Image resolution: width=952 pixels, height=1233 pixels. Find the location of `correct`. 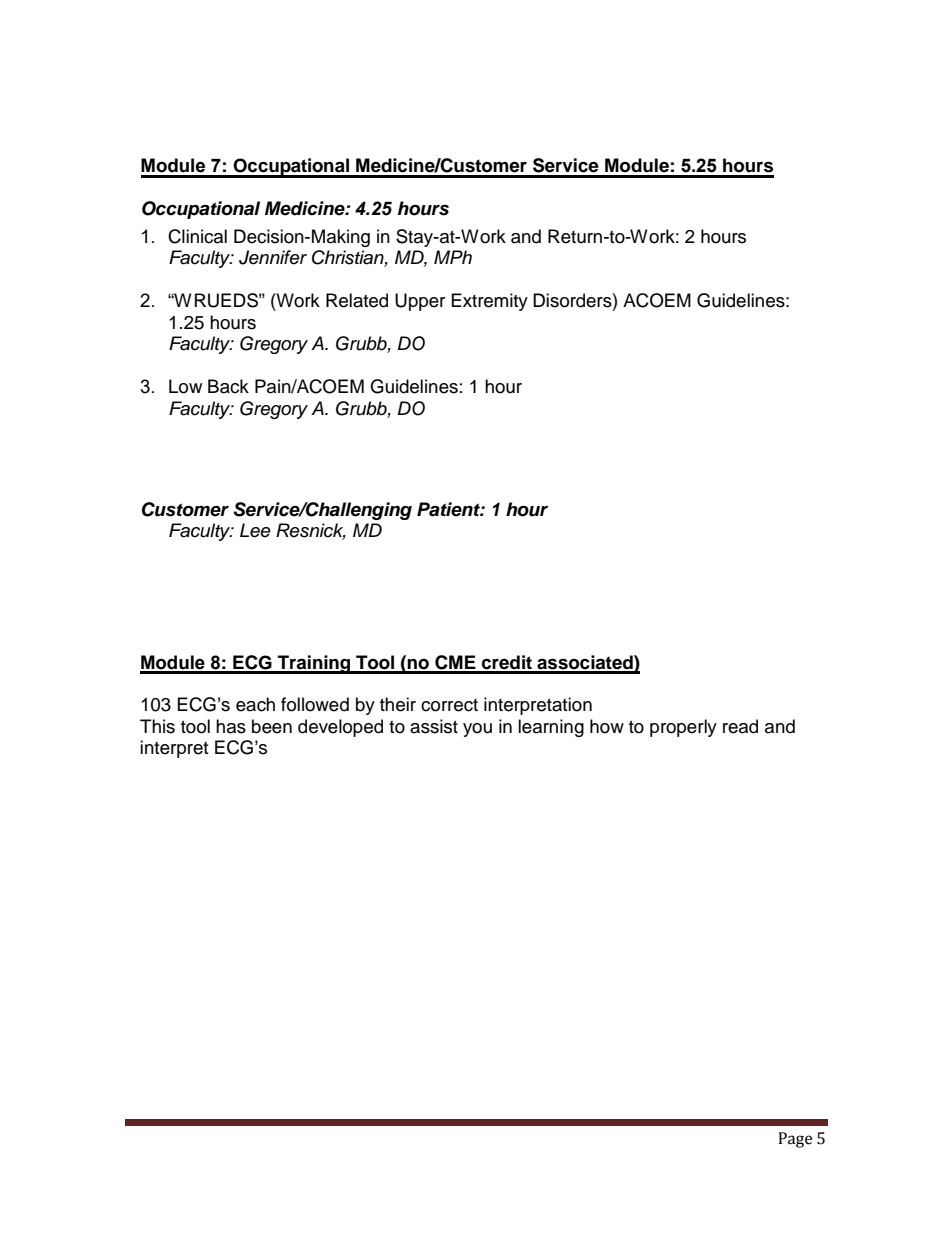

correct is located at coordinates (449, 705).
